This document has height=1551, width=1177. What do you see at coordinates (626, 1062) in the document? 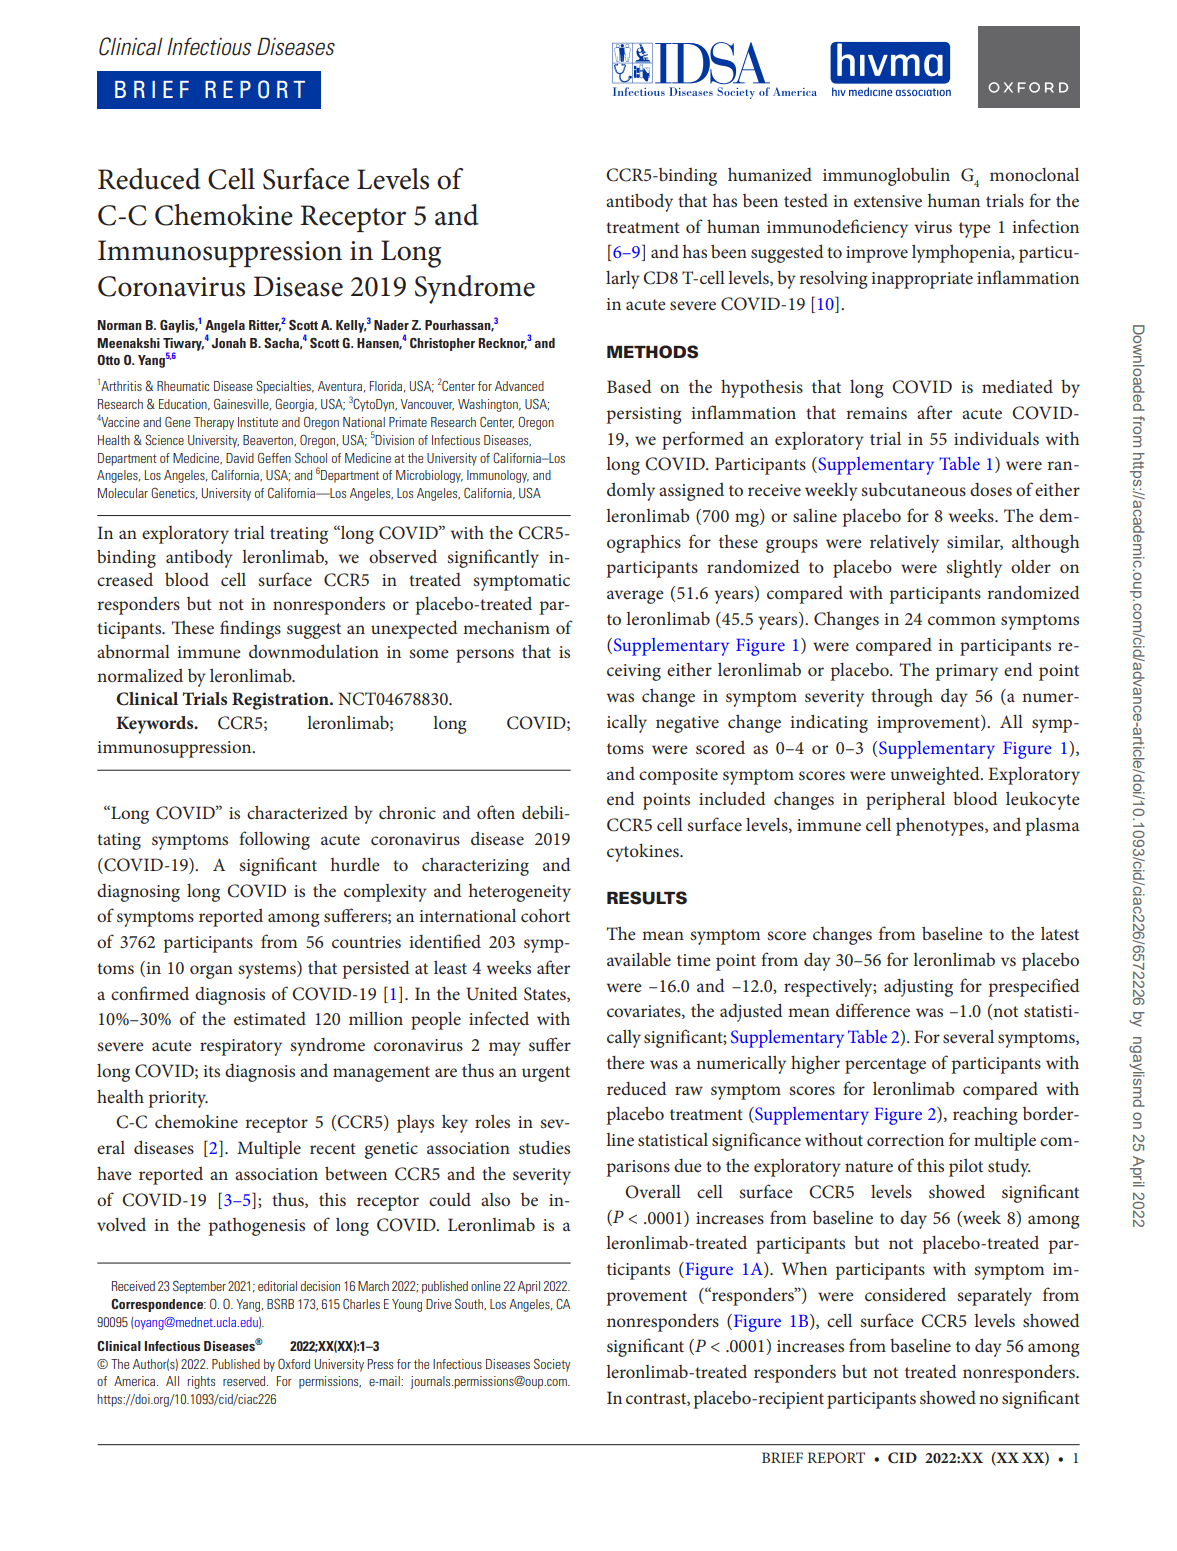
I see `there` at bounding box center [626, 1062].
